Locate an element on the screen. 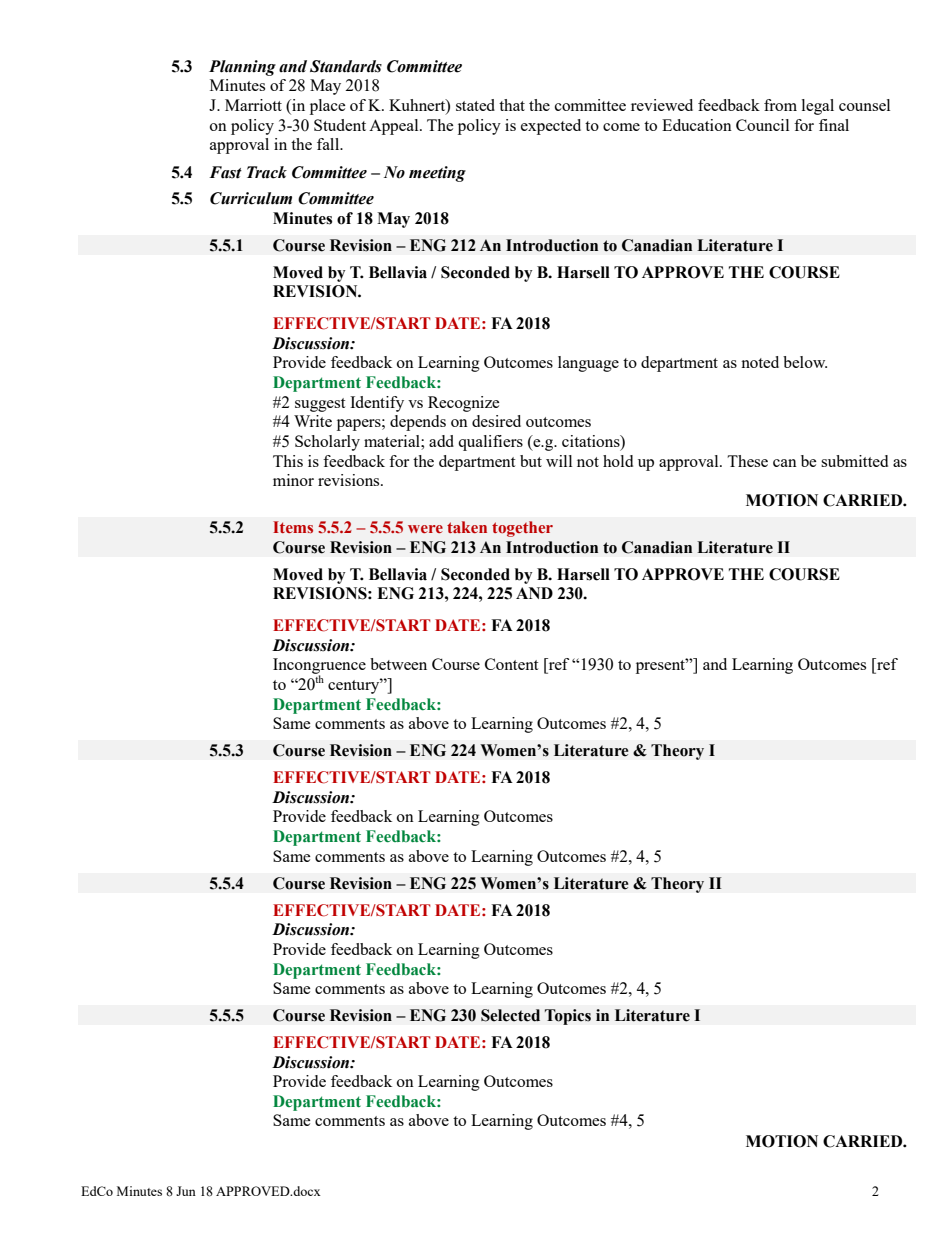 The width and height of the screenshot is (952, 1233). suggest is located at coordinates (320, 405).
